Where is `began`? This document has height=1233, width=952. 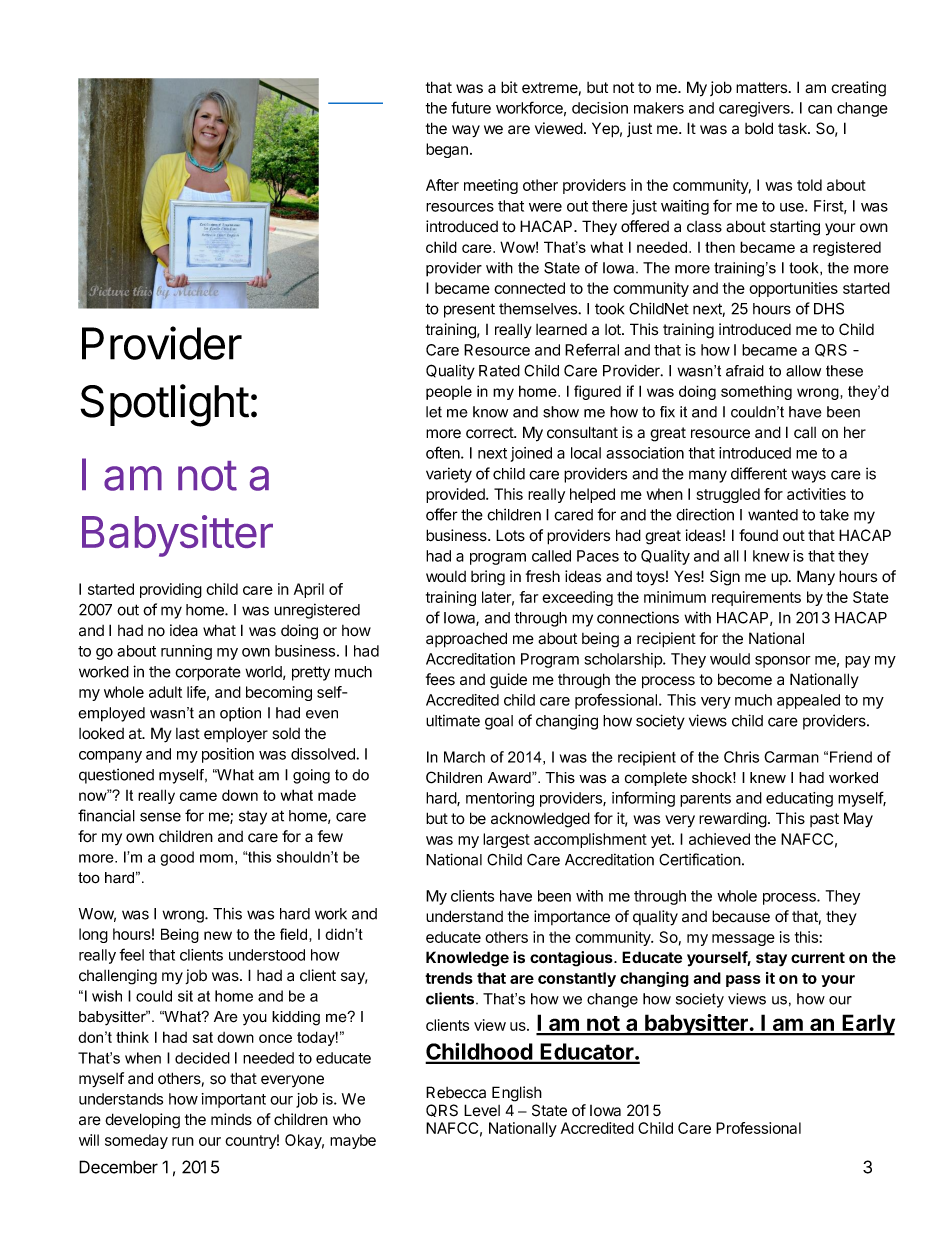
began is located at coordinates (447, 150).
